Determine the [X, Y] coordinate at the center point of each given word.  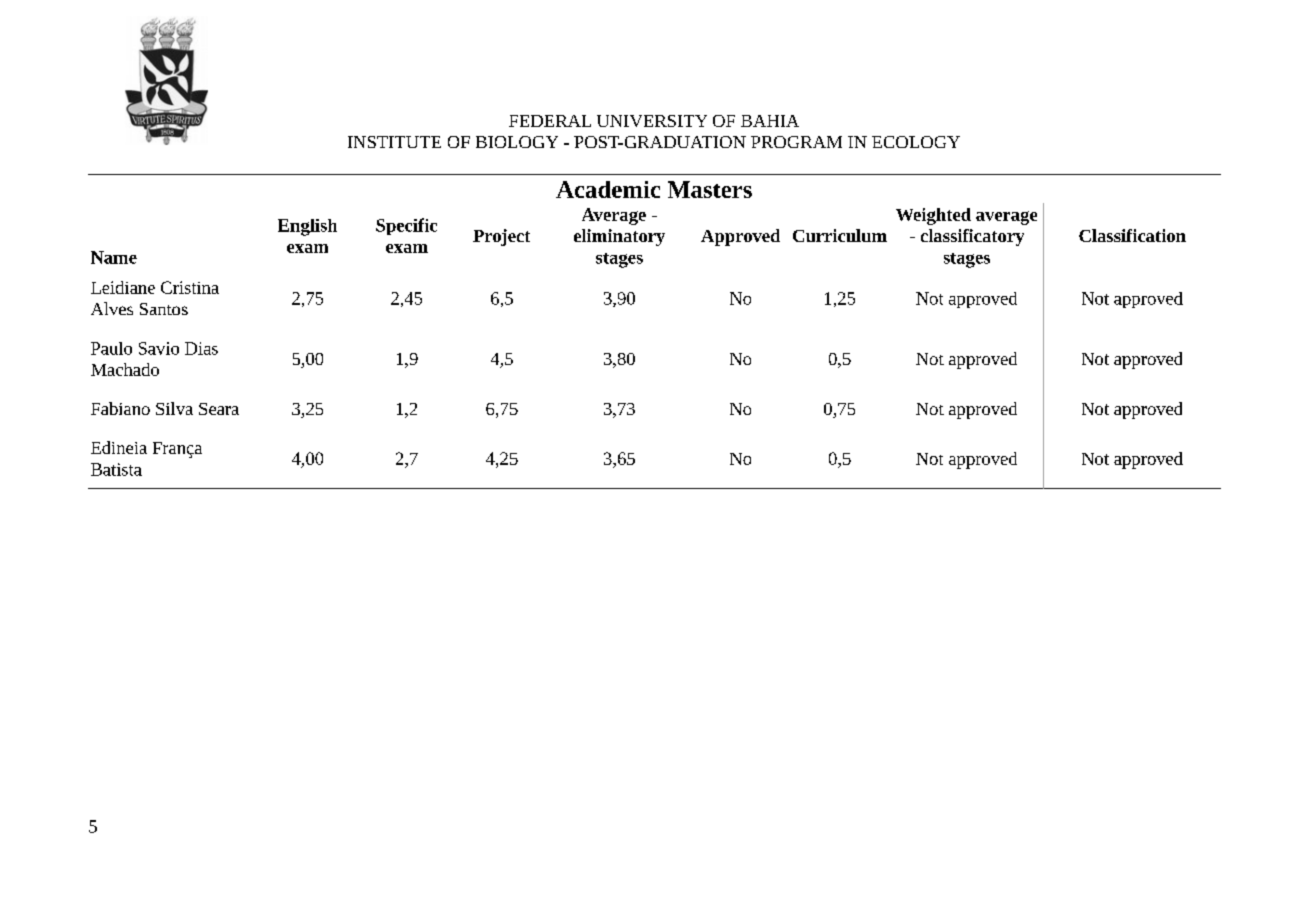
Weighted [933, 216]
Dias [201, 348]
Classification [1132, 235]
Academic [608, 189]
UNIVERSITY [652, 121]
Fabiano [120, 408]
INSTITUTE [394, 142]
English [307, 227]
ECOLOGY [916, 142]
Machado [125, 369]
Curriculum [840, 235]
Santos [164, 309]
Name [114, 257]
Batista [116, 469]
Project [501, 237]
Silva [174, 408]
